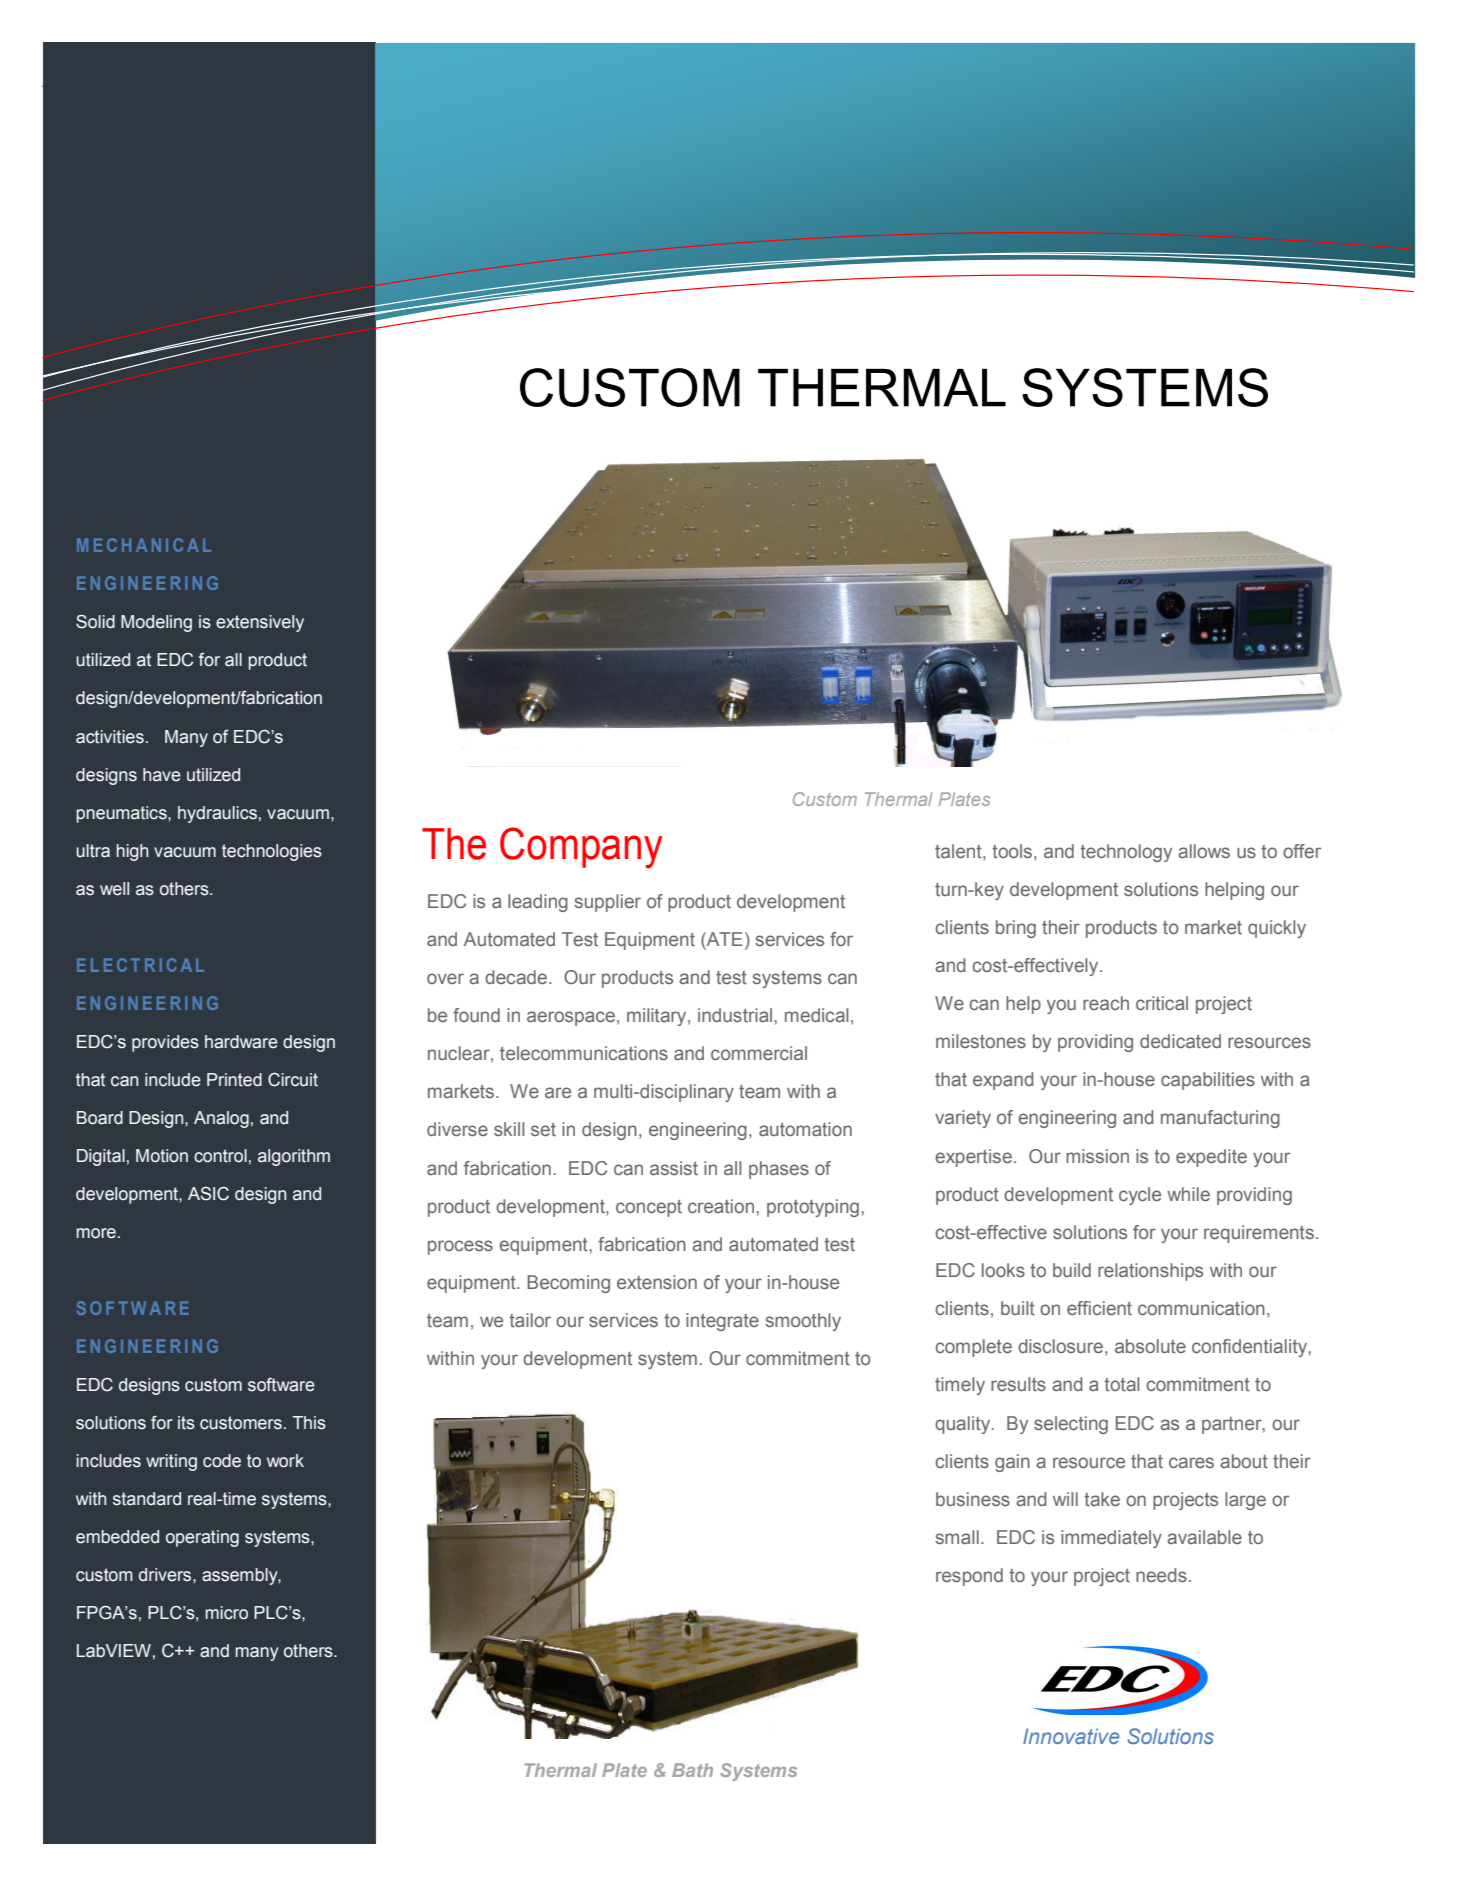 Image resolution: width=1458 pixels, height=1887 pixels. I want to click on supplier, so click(607, 903).
